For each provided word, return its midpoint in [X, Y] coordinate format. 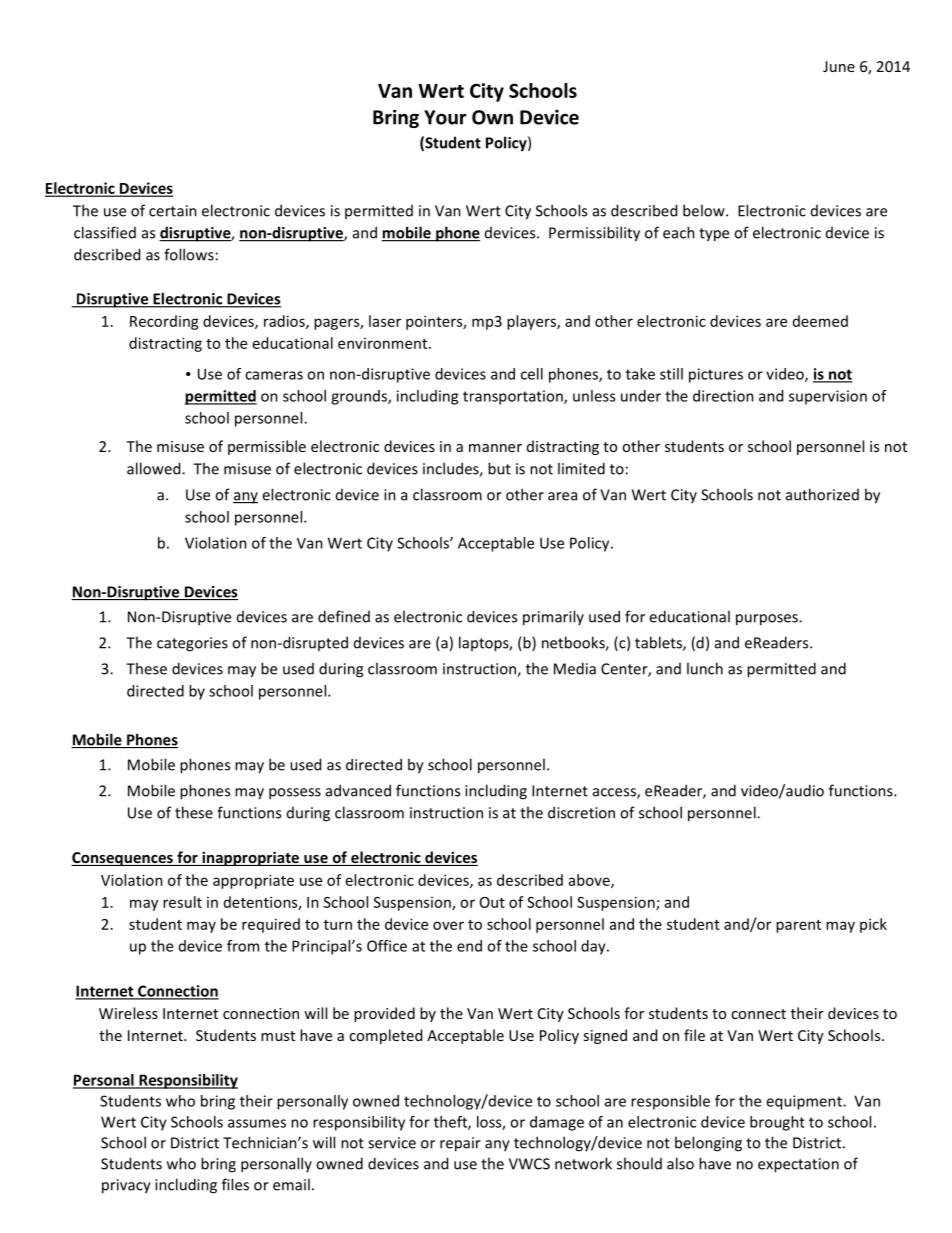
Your [445, 117]
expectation [798, 1165]
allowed [155, 468]
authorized [822, 494]
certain [173, 211]
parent [798, 926]
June [839, 66]
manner [495, 448]
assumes [257, 1123]
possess [295, 794]
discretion [581, 812]
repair [460, 1144]
